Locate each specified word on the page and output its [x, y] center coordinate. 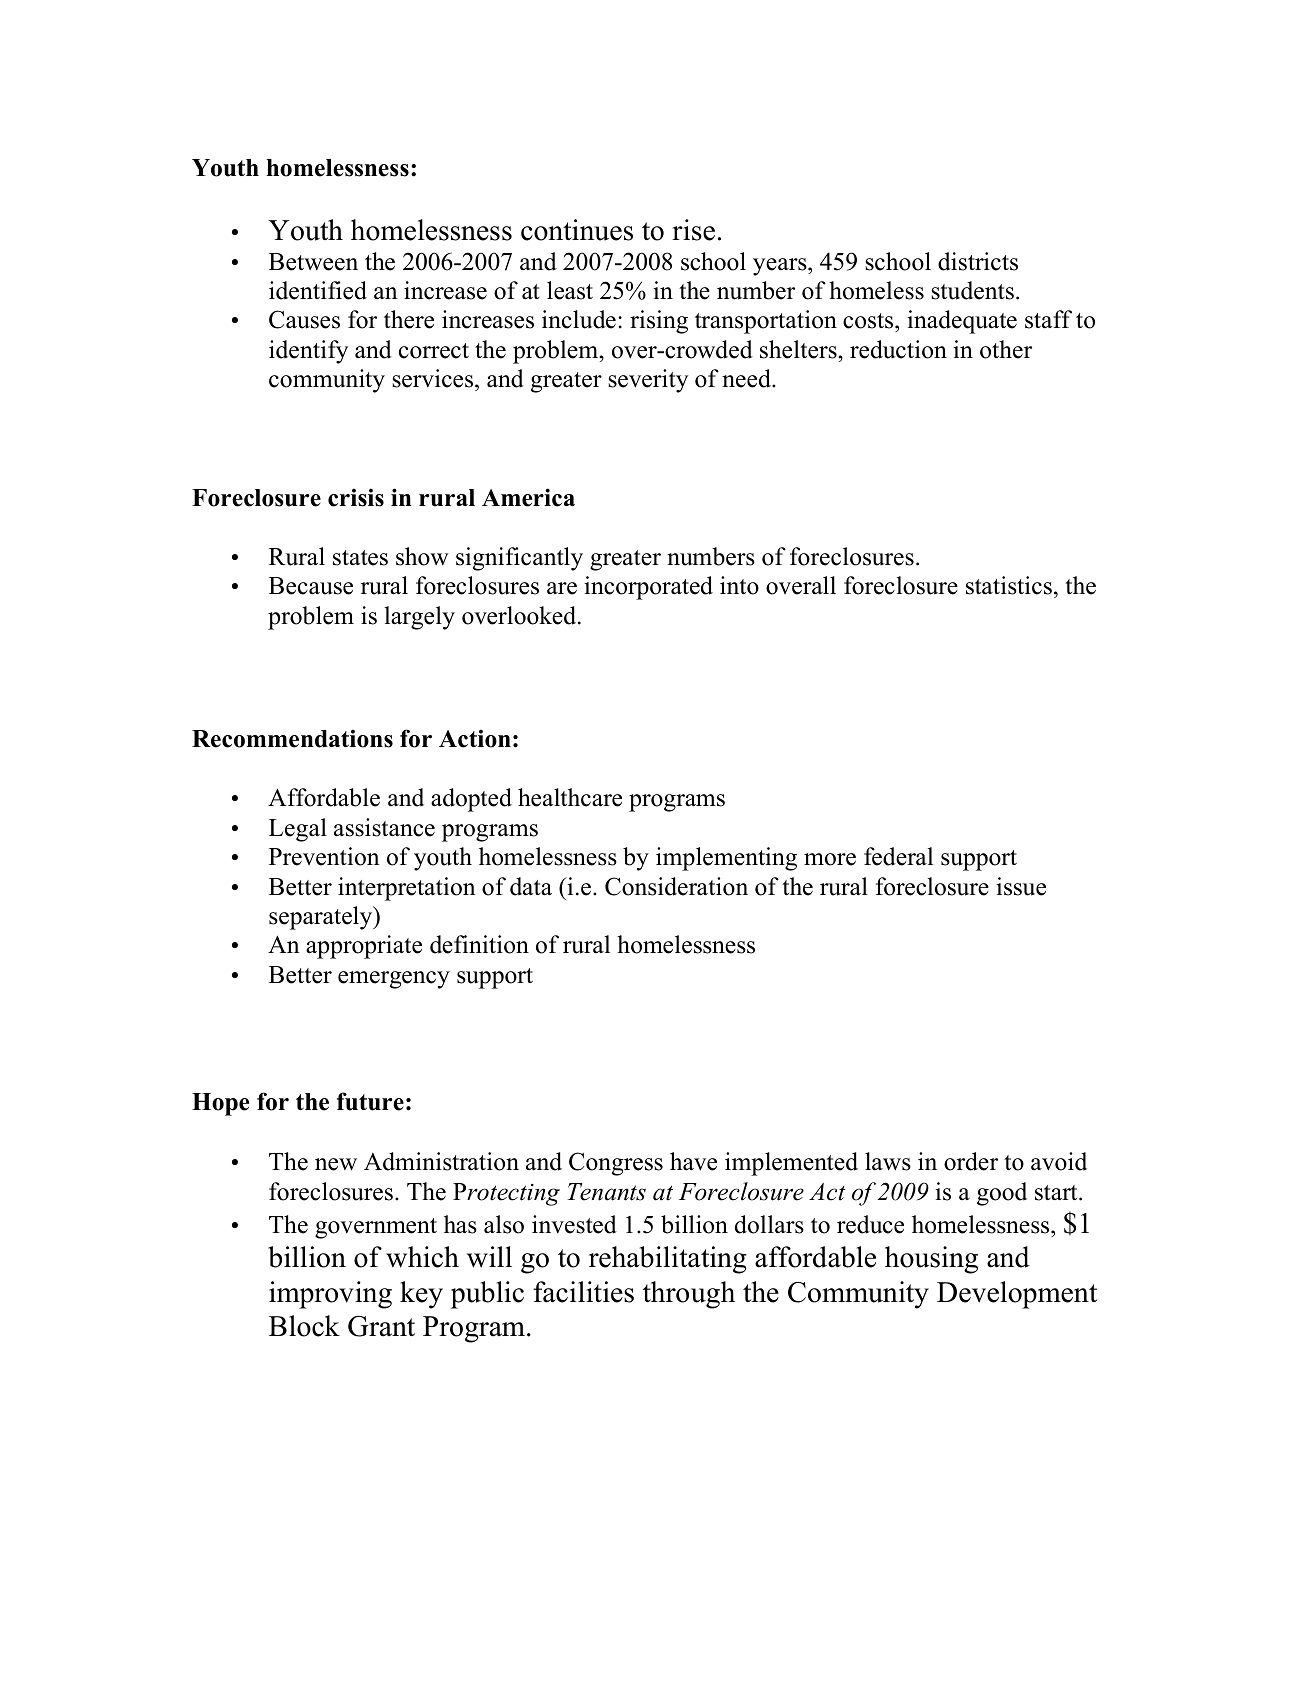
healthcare [570, 797]
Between [313, 262]
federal [898, 856]
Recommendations [292, 738]
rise [693, 230]
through [689, 1295]
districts [978, 261]
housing [931, 1260]
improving [330, 1295]
